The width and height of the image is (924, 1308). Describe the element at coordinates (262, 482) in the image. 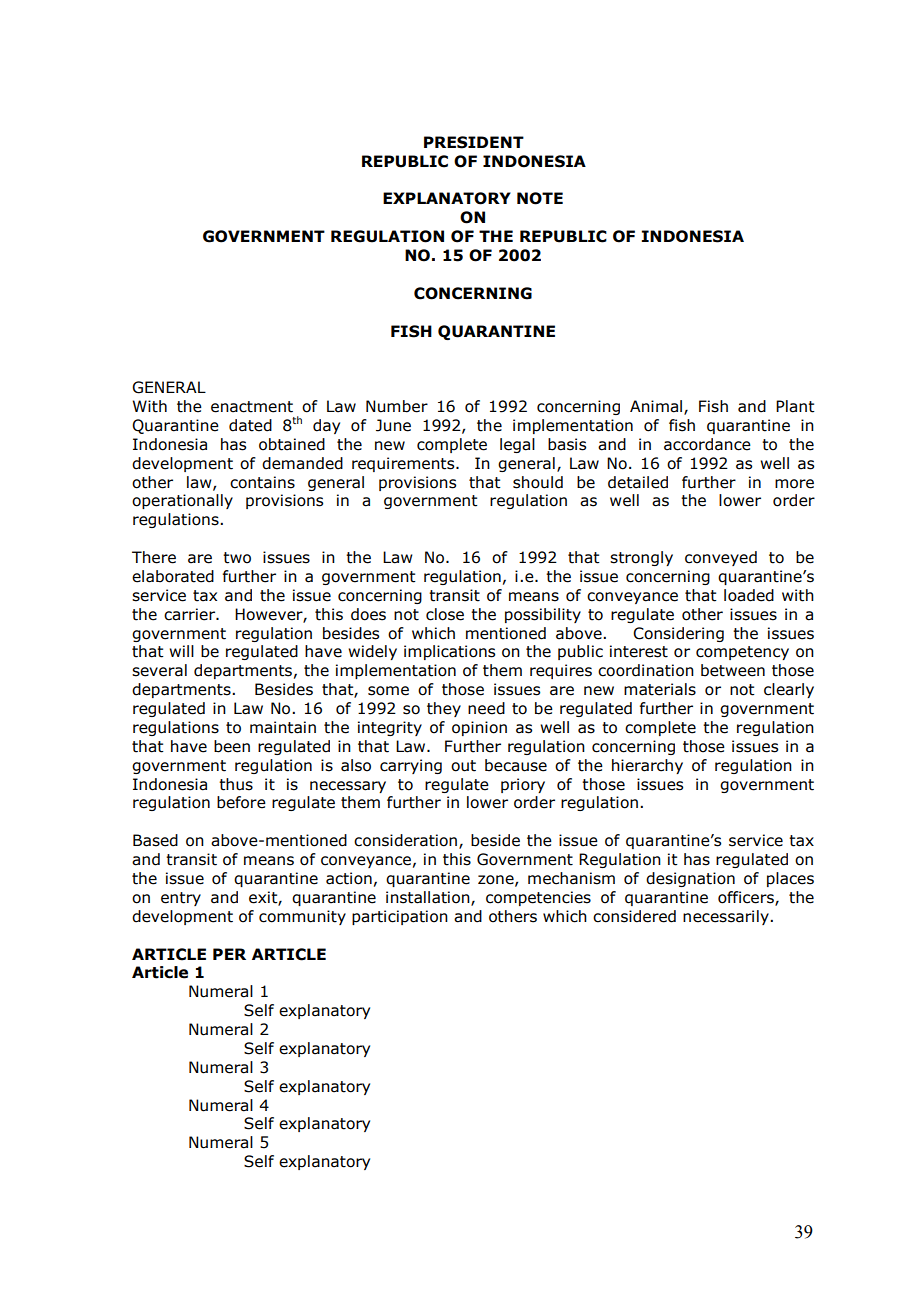

I see `contains` at that location.
